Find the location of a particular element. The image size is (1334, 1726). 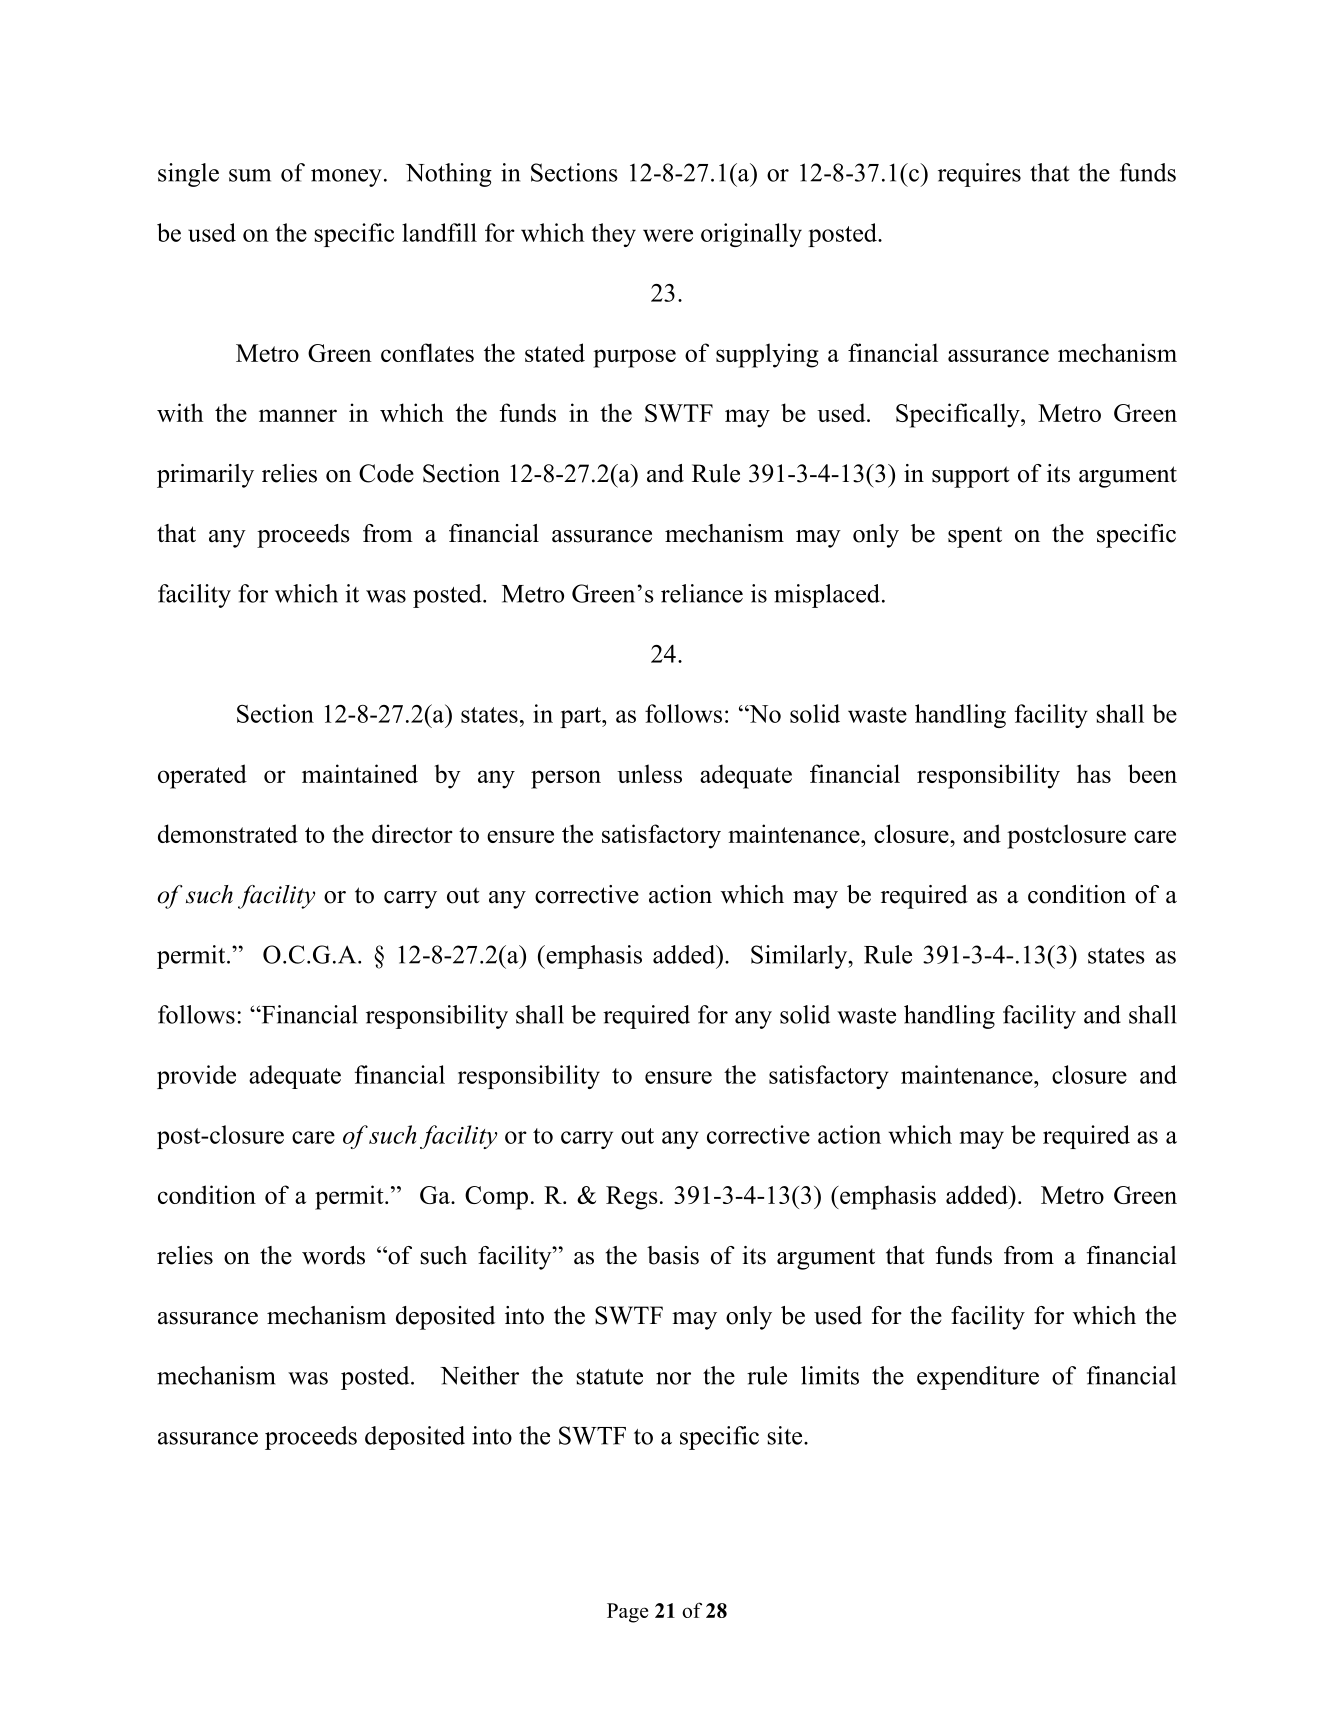

been is located at coordinates (1152, 773).
